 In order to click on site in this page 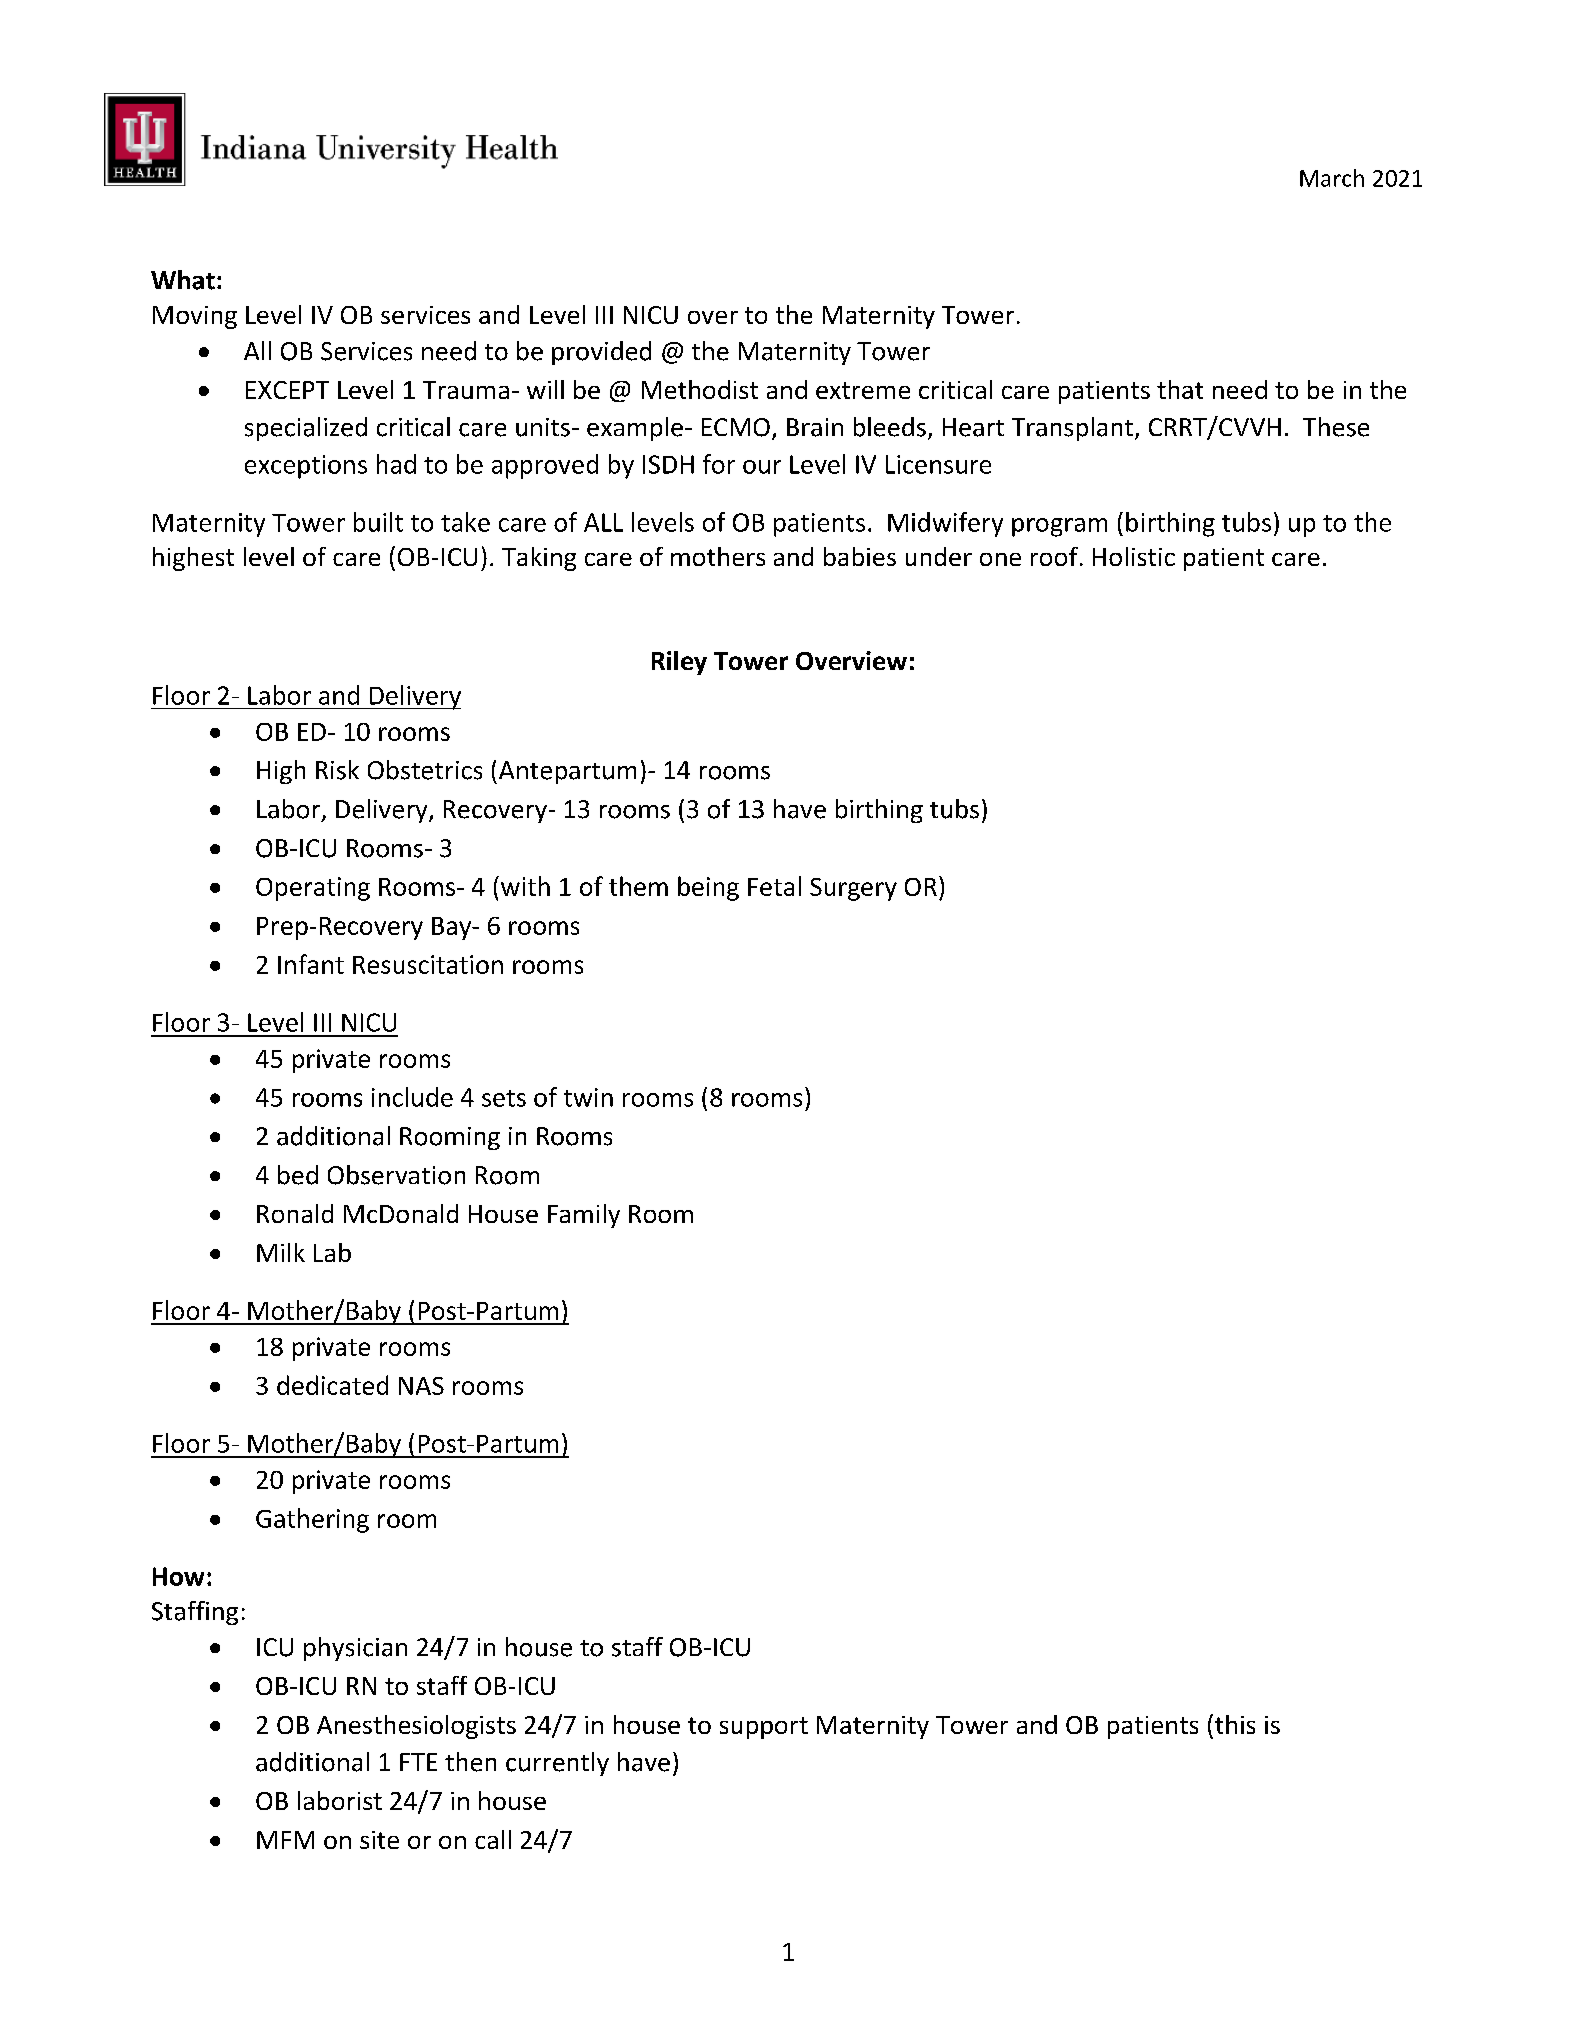, I will do `click(379, 1840)`.
